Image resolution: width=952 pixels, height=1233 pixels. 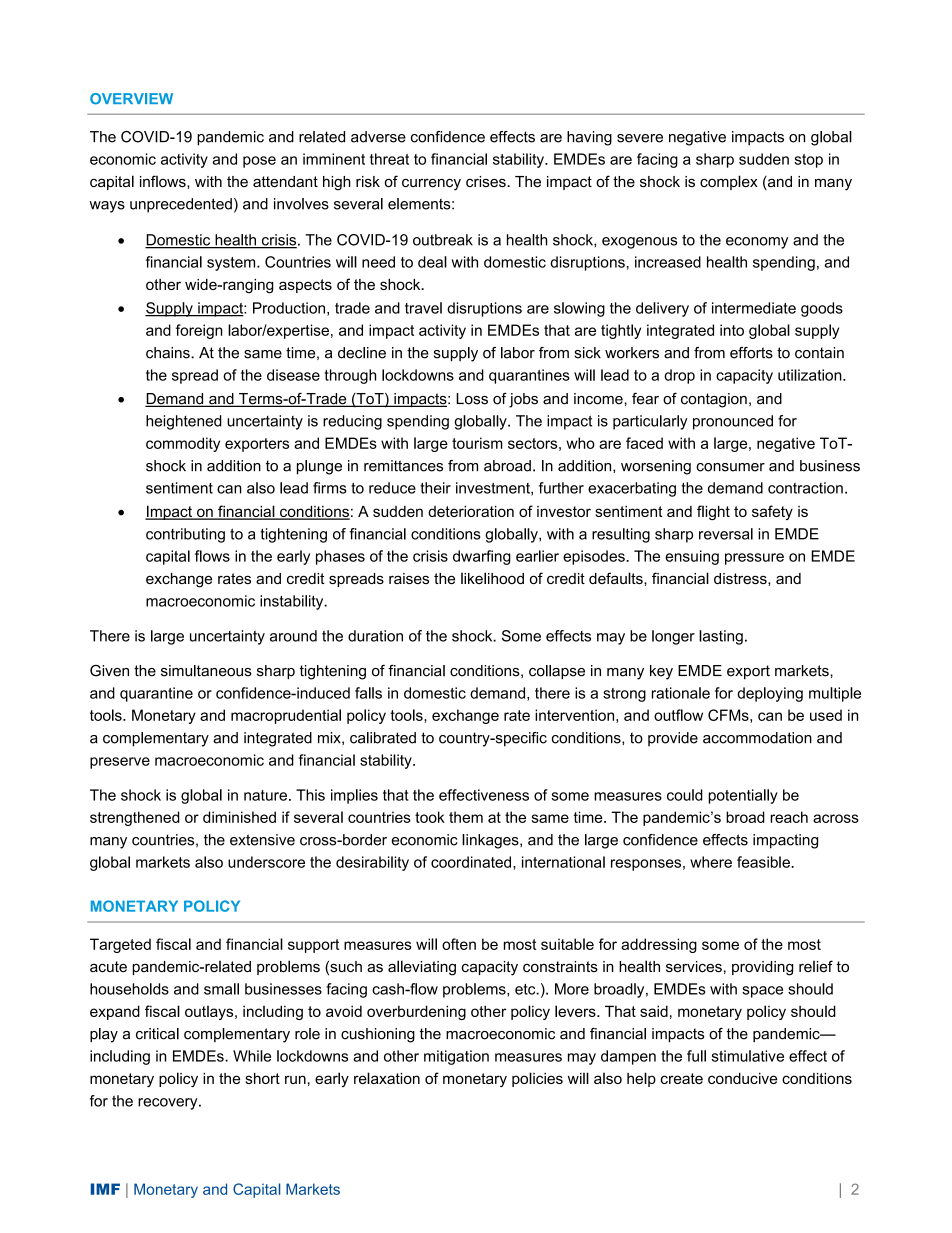 I want to click on commodity, so click(x=183, y=444).
